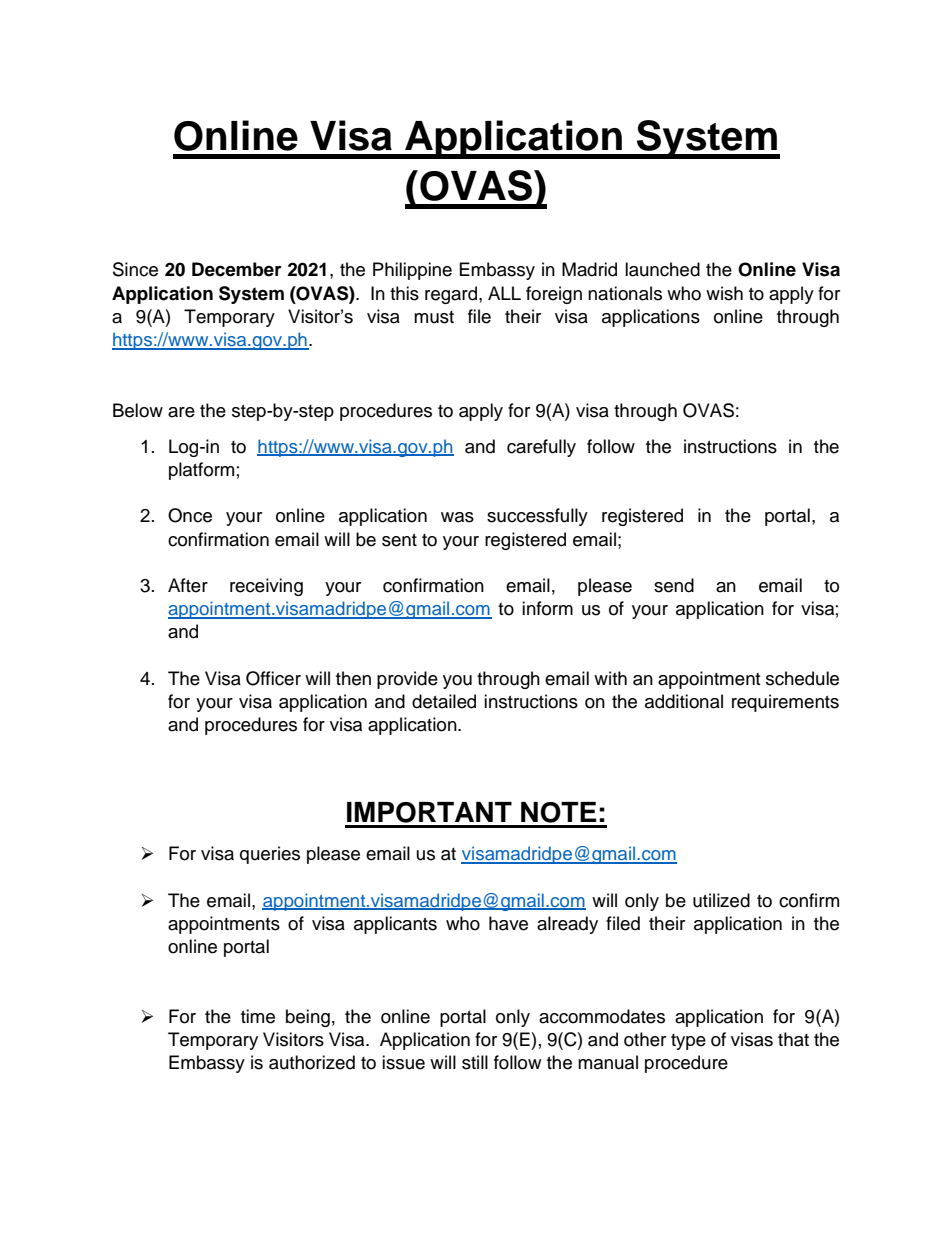  What do you see at coordinates (451, 295) in the screenshot?
I see `regard` at bounding box center [451, 295].
